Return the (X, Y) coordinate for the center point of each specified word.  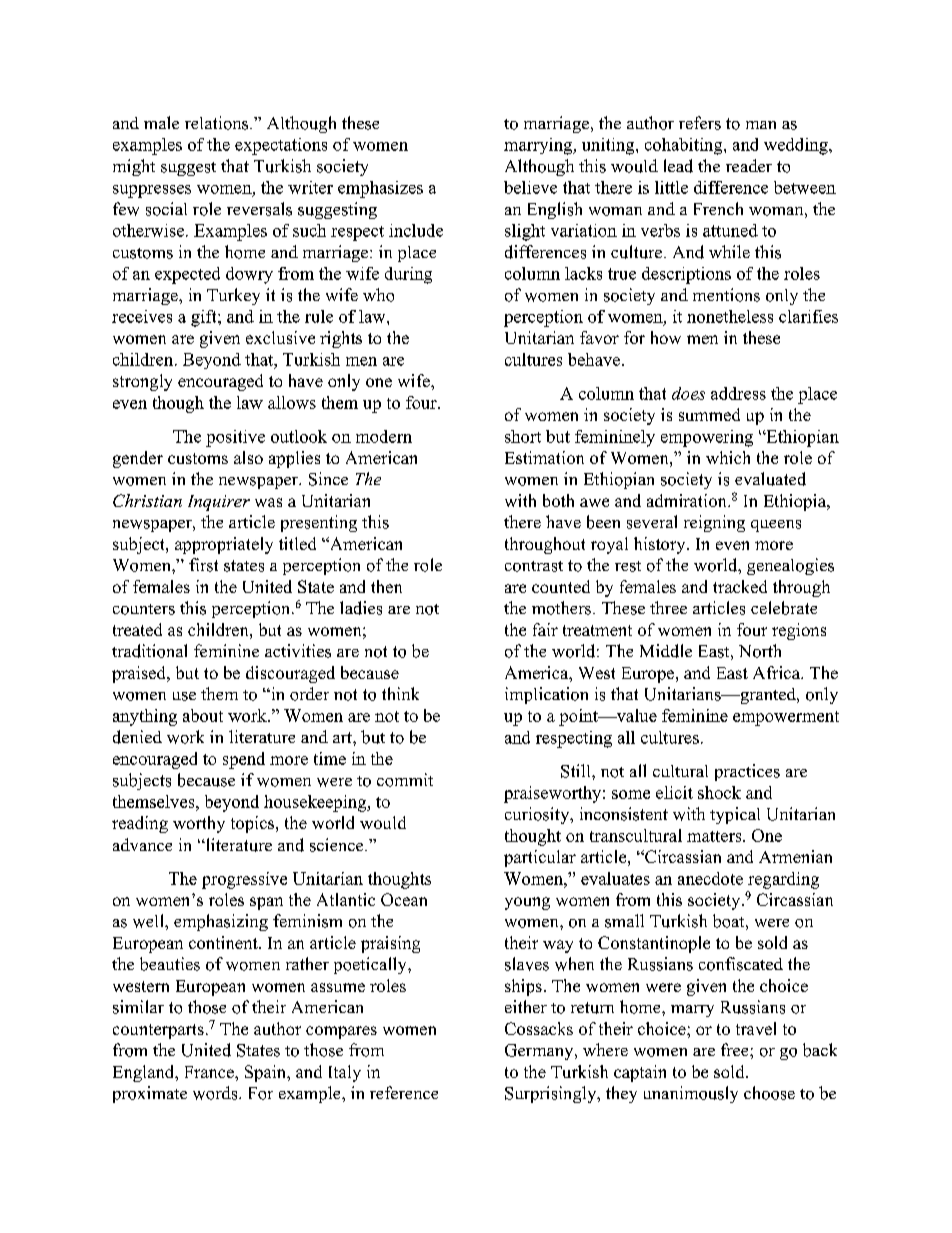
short (523, 436)
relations (218, 123)
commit (405, 780)
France (210, 1072)
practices (747, 772)
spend (244, 760)
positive (235, 438)
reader (749, 165)
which (728, 457)
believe (530, 187)
